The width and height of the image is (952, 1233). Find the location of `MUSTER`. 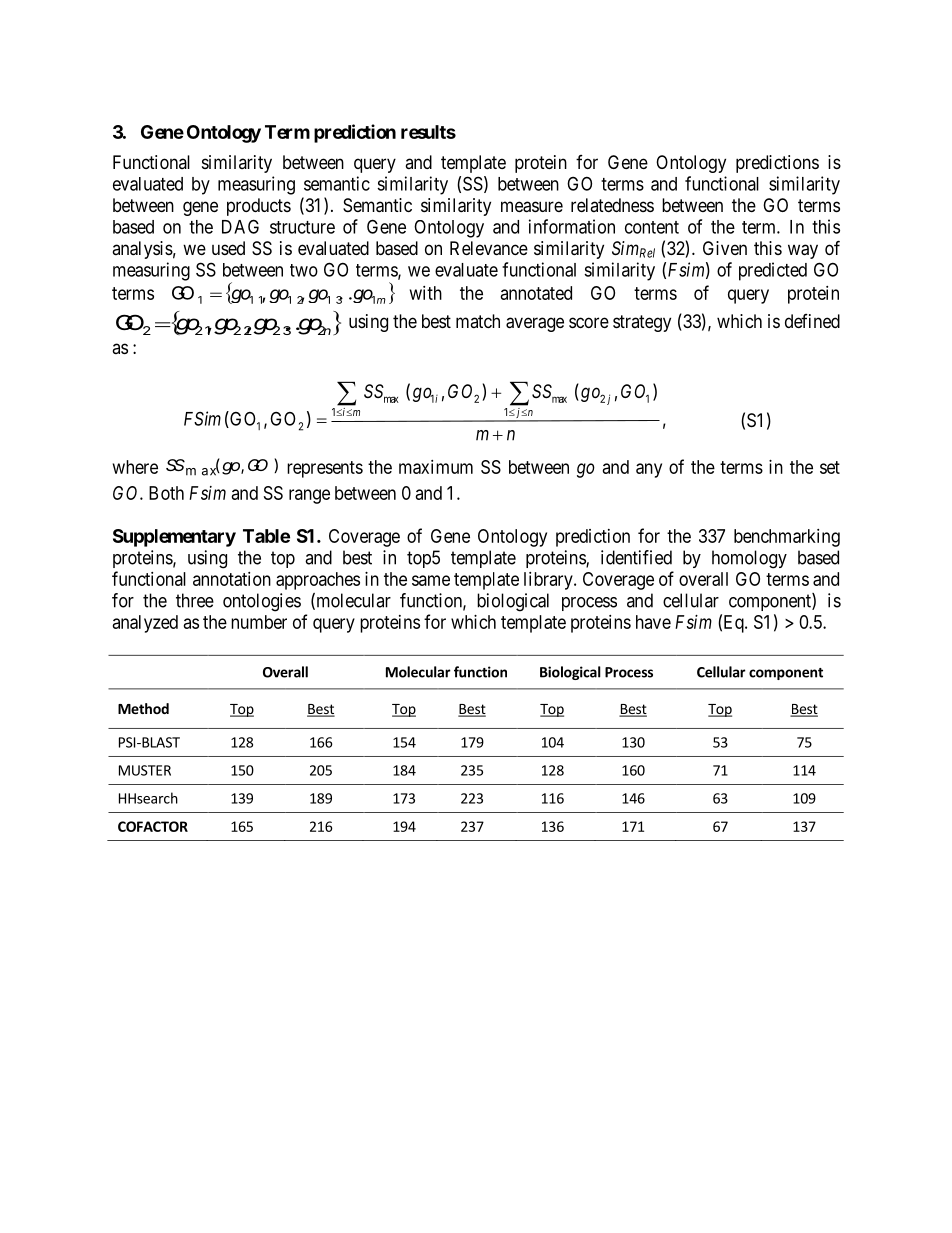

MUSTER is located at coordinates (145, 770).
